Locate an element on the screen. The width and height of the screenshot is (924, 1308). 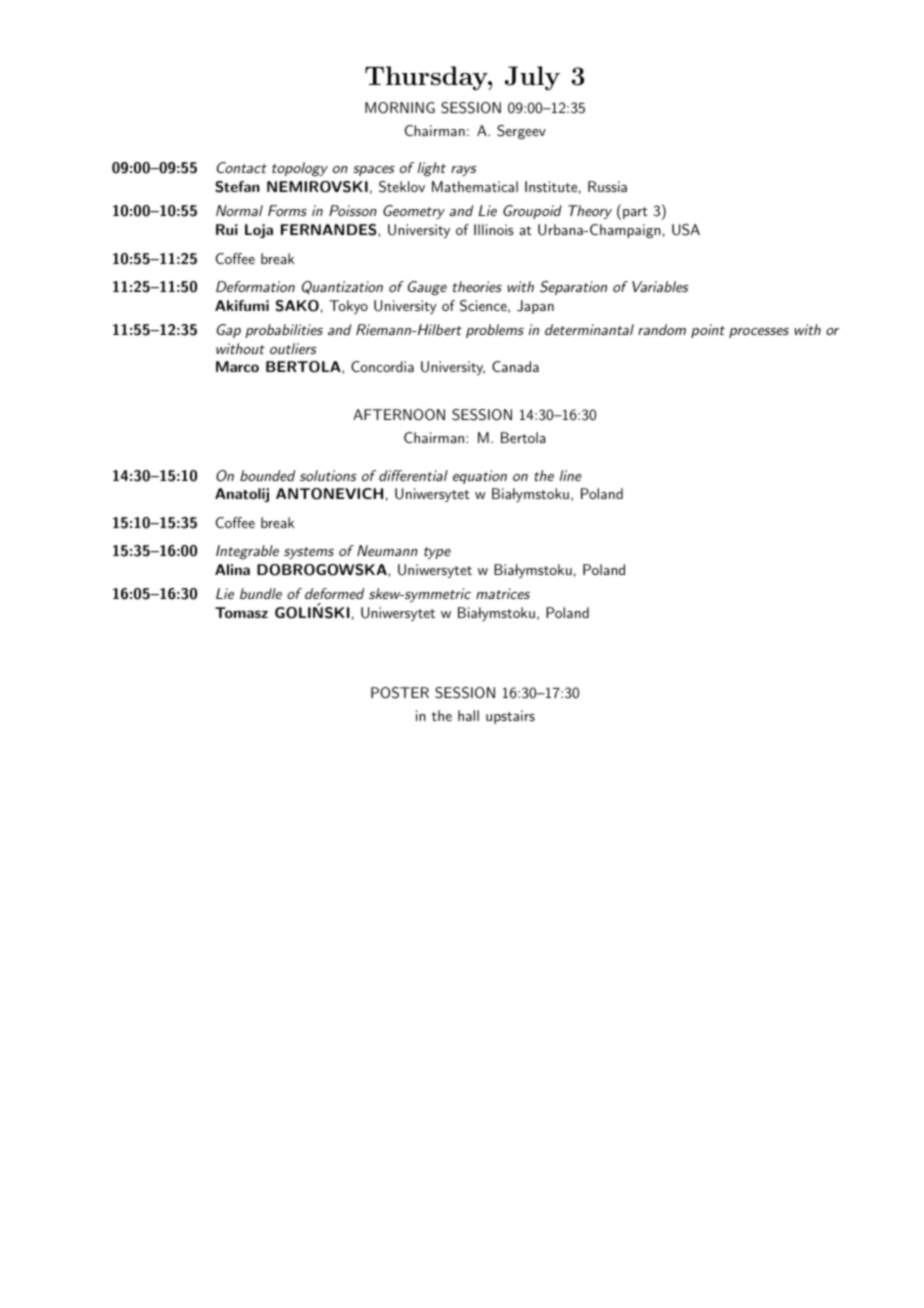
Canada is located at coordinates (515, 366).
